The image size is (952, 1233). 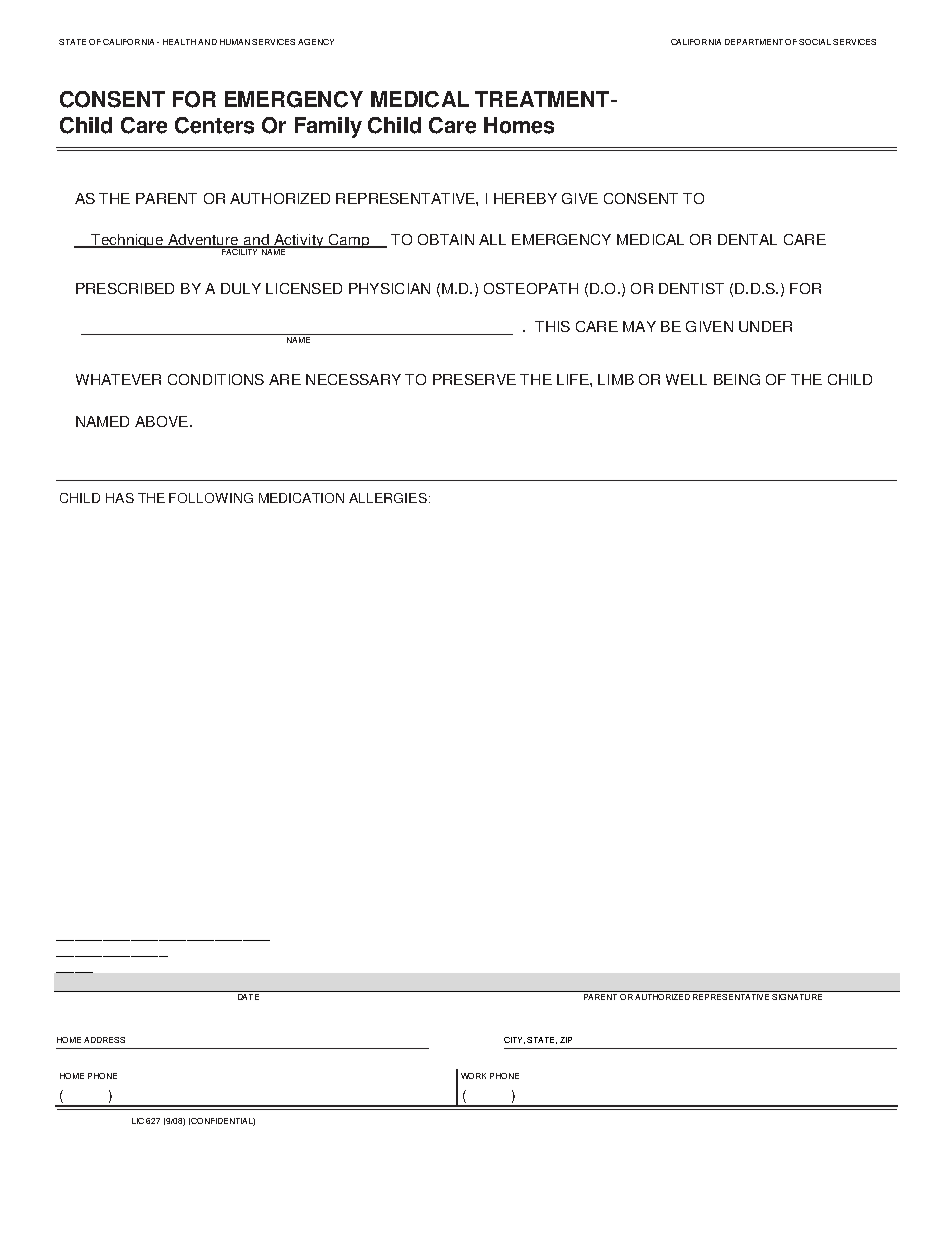 I want to click on DEPARTMENT, so click(x=754, y=42).
